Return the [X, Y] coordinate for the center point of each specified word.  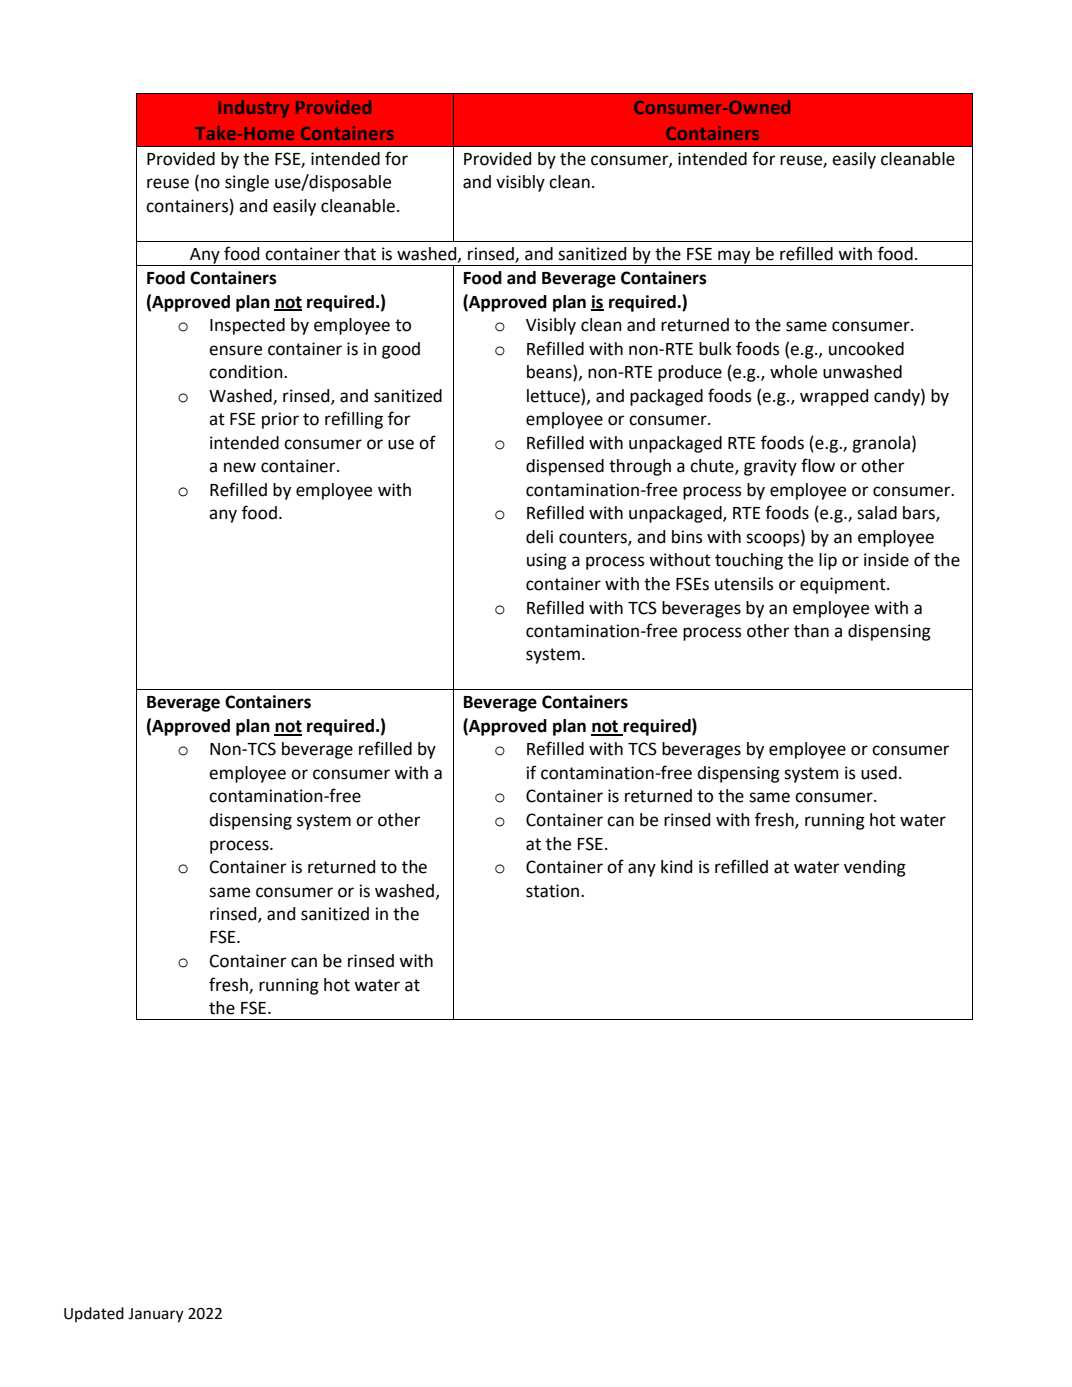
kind [676, 867]
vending [875, 868]
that [360, 254]
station [554, 891]
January [156, 1315]
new [240, 467]
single [247, 183]
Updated [94, 1314]
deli [539, 537]
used [879, 773]
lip [828, 561]
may [734, 258]
